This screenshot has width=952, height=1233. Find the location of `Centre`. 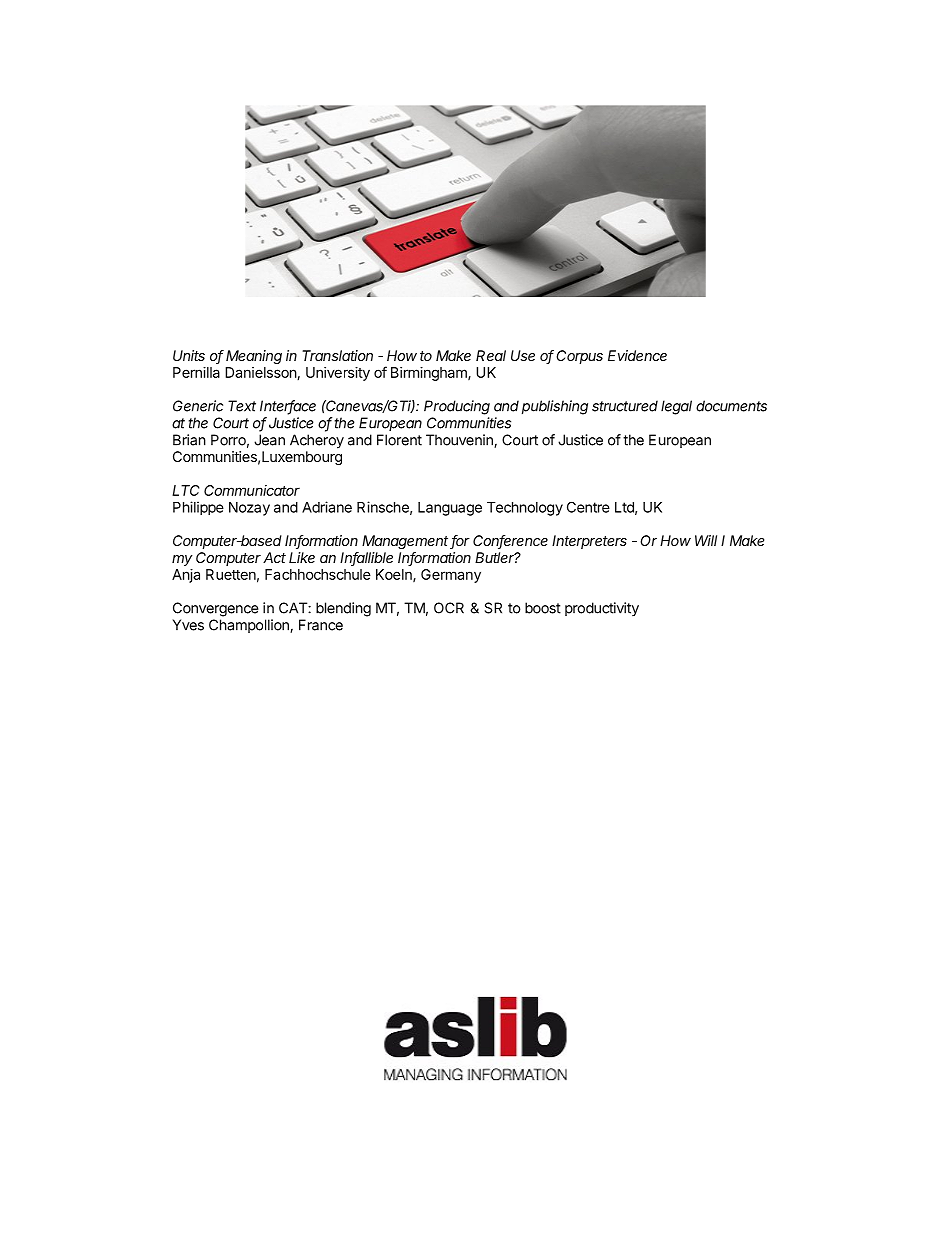

Centre is located at coordinates (588, 507).
